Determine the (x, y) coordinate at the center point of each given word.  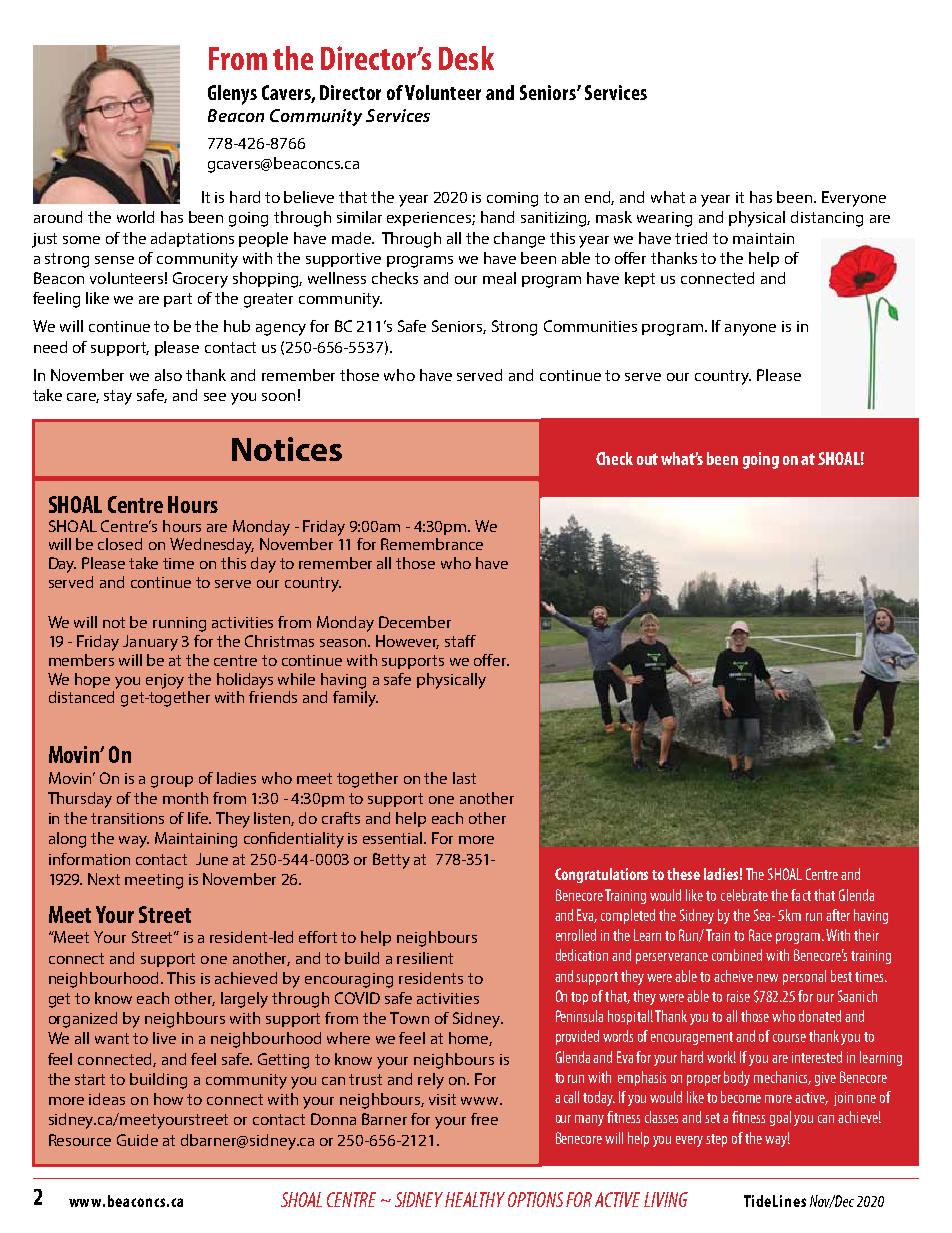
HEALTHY (475, 1199)
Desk (466, 58)
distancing (827, 219)
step (716, 1140)
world (135, 217)
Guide (137, 1140)
